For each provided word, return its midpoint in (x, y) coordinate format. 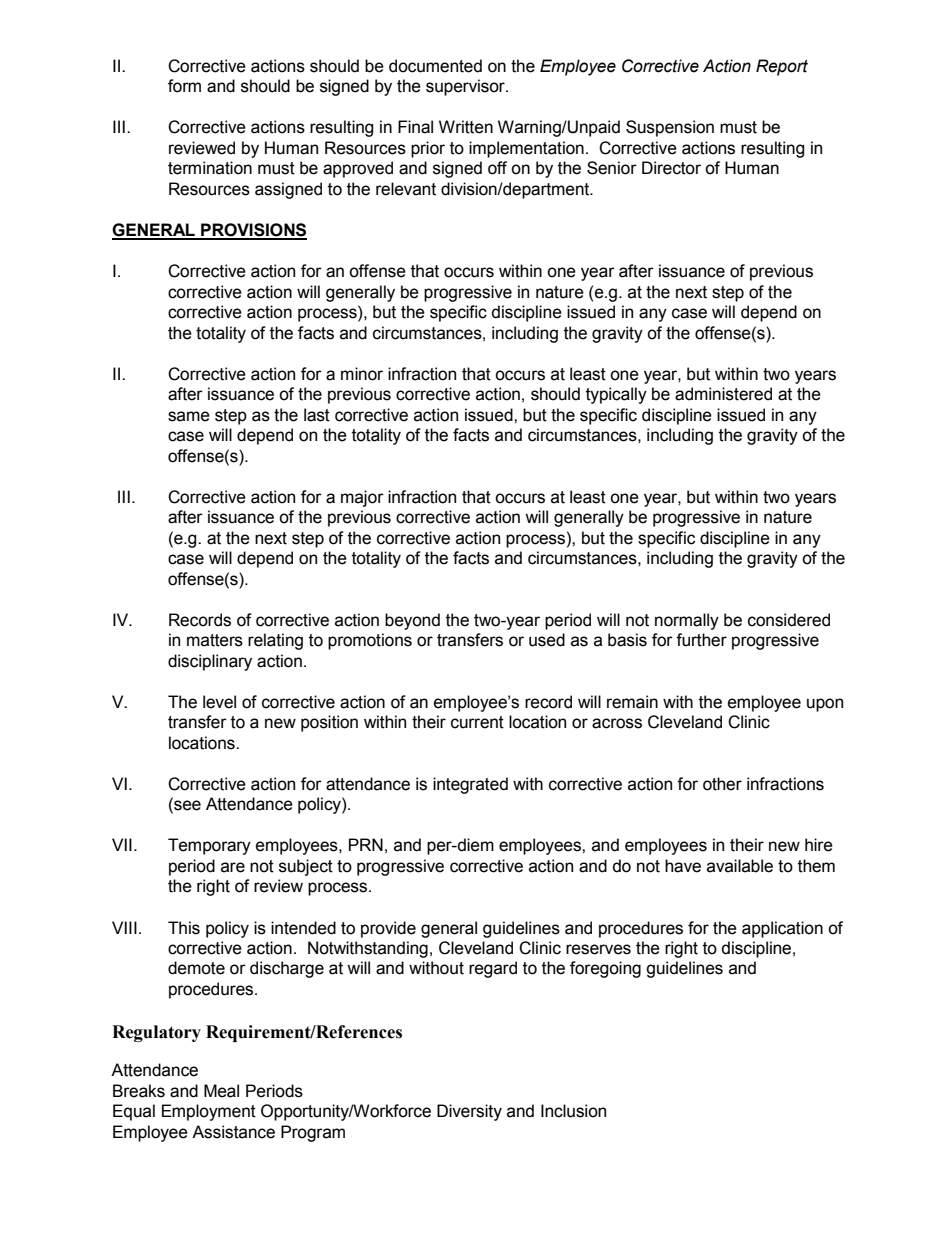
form (184, 86)
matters (215, 640)
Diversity (469, 1112)
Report (782, 67)
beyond (412, 621)
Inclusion (573, 1111)
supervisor (466, 87)
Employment (209, 1112)
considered (789, 620)
